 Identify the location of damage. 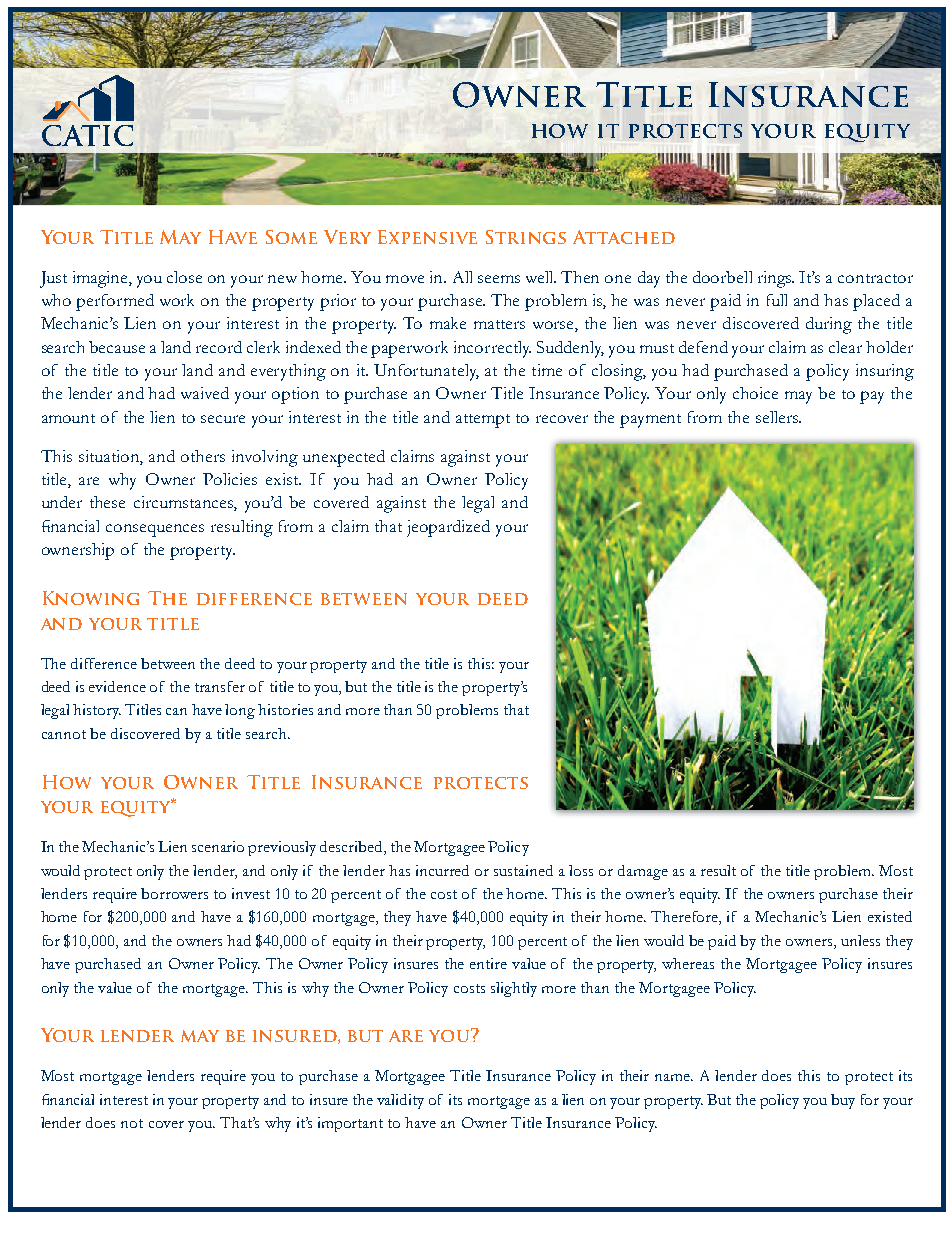
(643, 872).
